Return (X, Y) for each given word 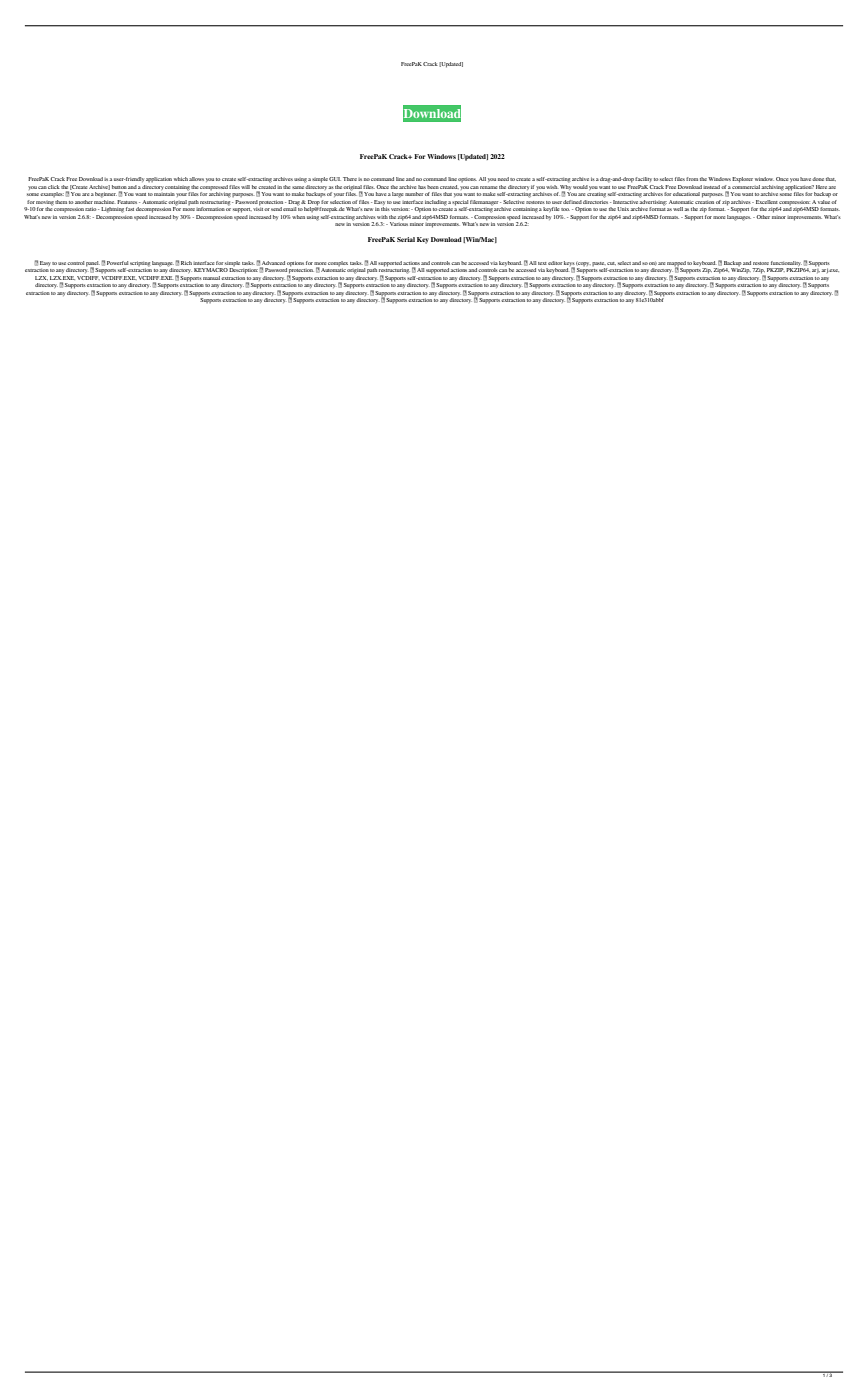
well (679, 209)
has (422, 187)
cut (611, 263)
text (542, 263)
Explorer (742, 180)
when (298, 217)
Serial (406, 239)
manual (212, 278)
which (181, 179)
